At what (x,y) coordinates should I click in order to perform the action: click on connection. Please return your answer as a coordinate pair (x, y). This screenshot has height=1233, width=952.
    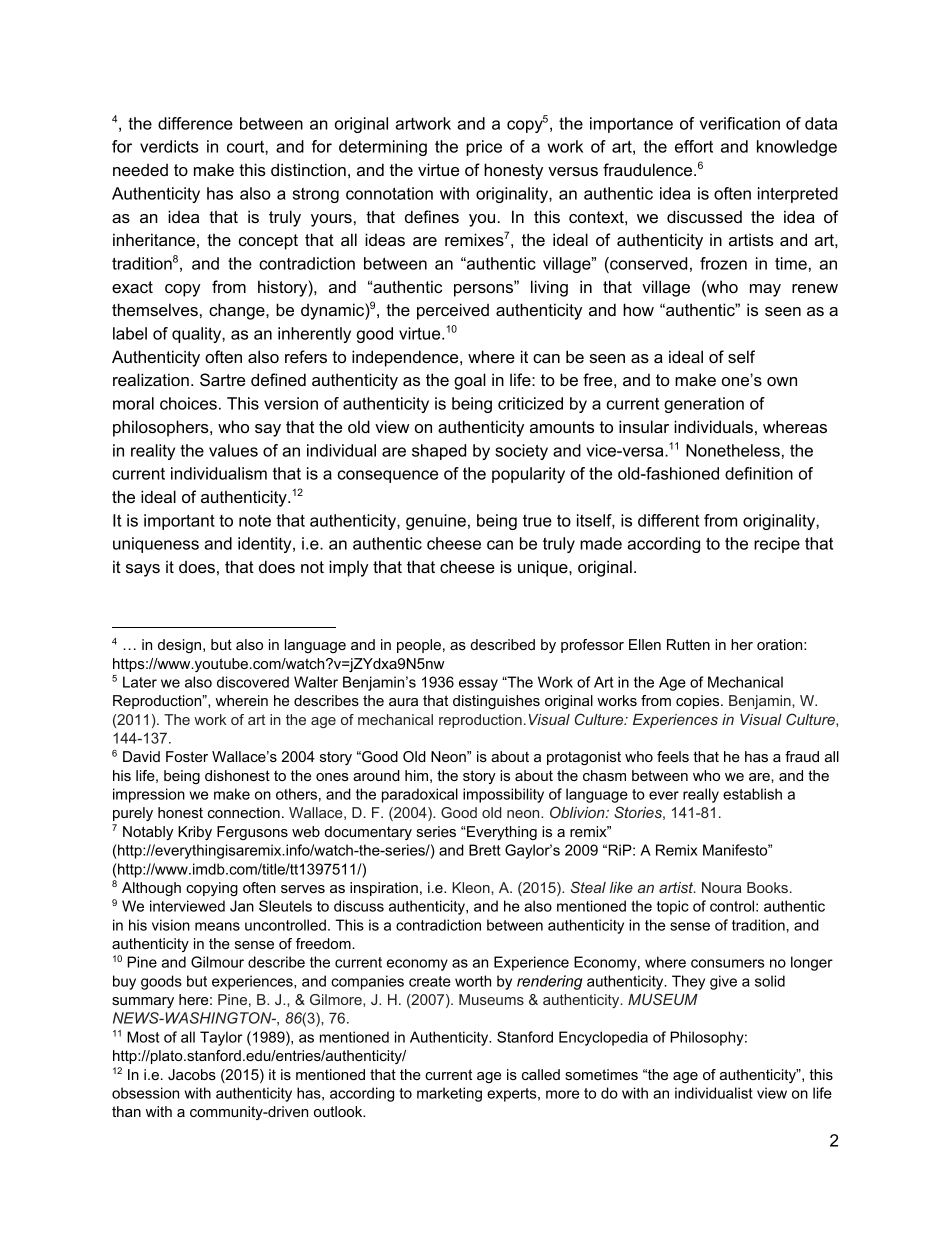
    Looking at the image, I should click on (244, 812).
